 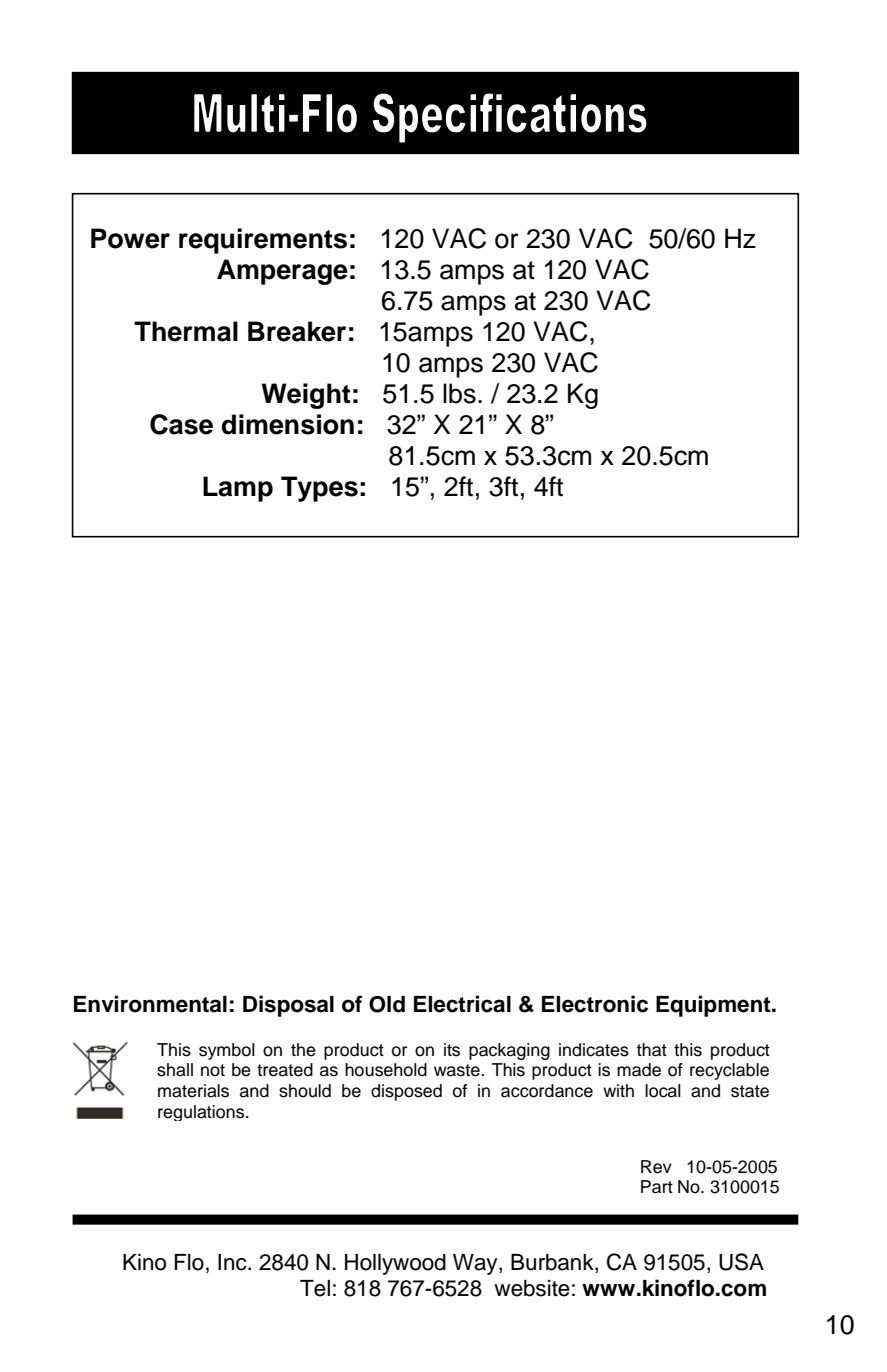 I want to click on its, so click(x=452, y=1050).
